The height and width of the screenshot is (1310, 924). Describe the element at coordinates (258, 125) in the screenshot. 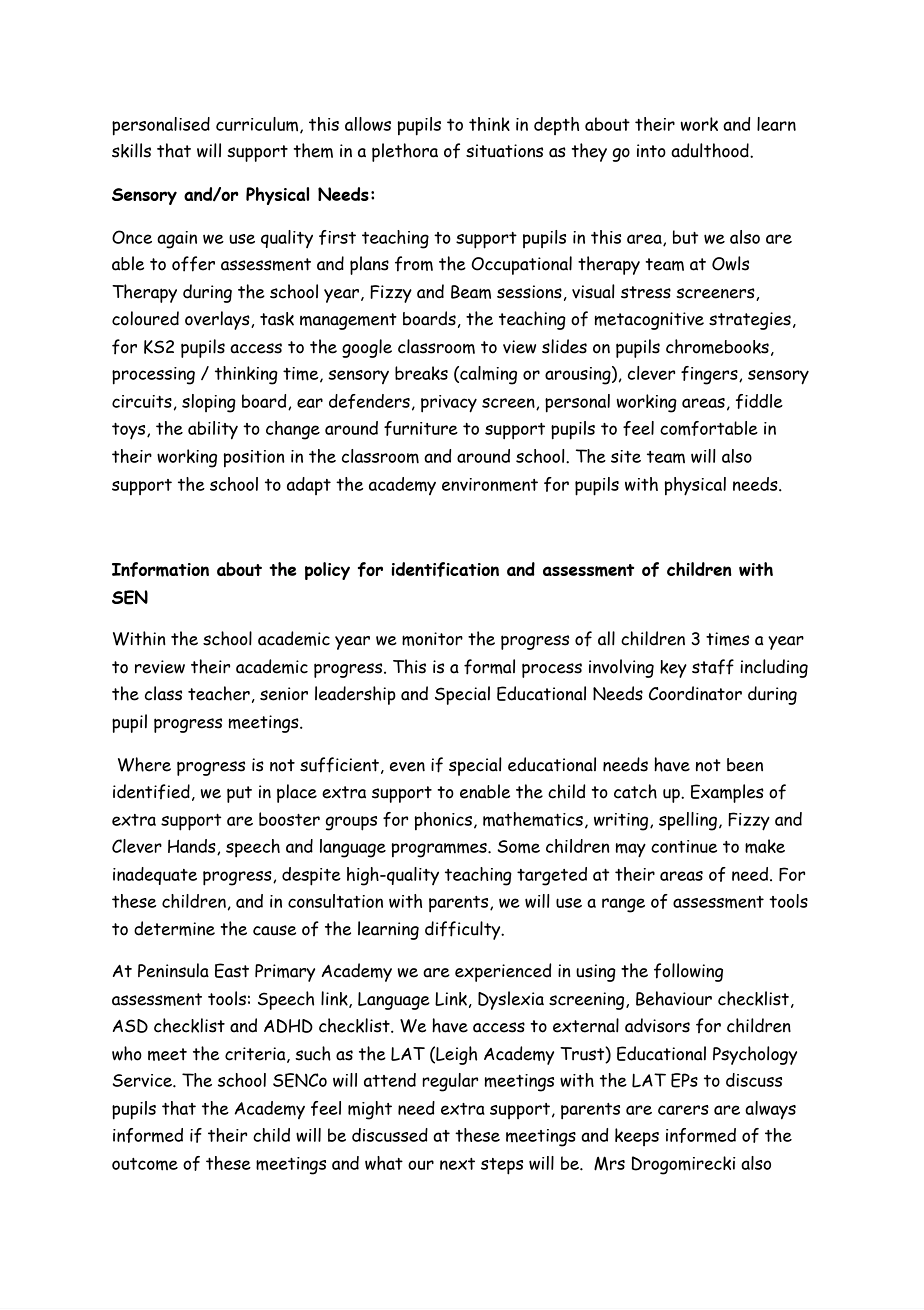

I see `curriculum` at that location.
